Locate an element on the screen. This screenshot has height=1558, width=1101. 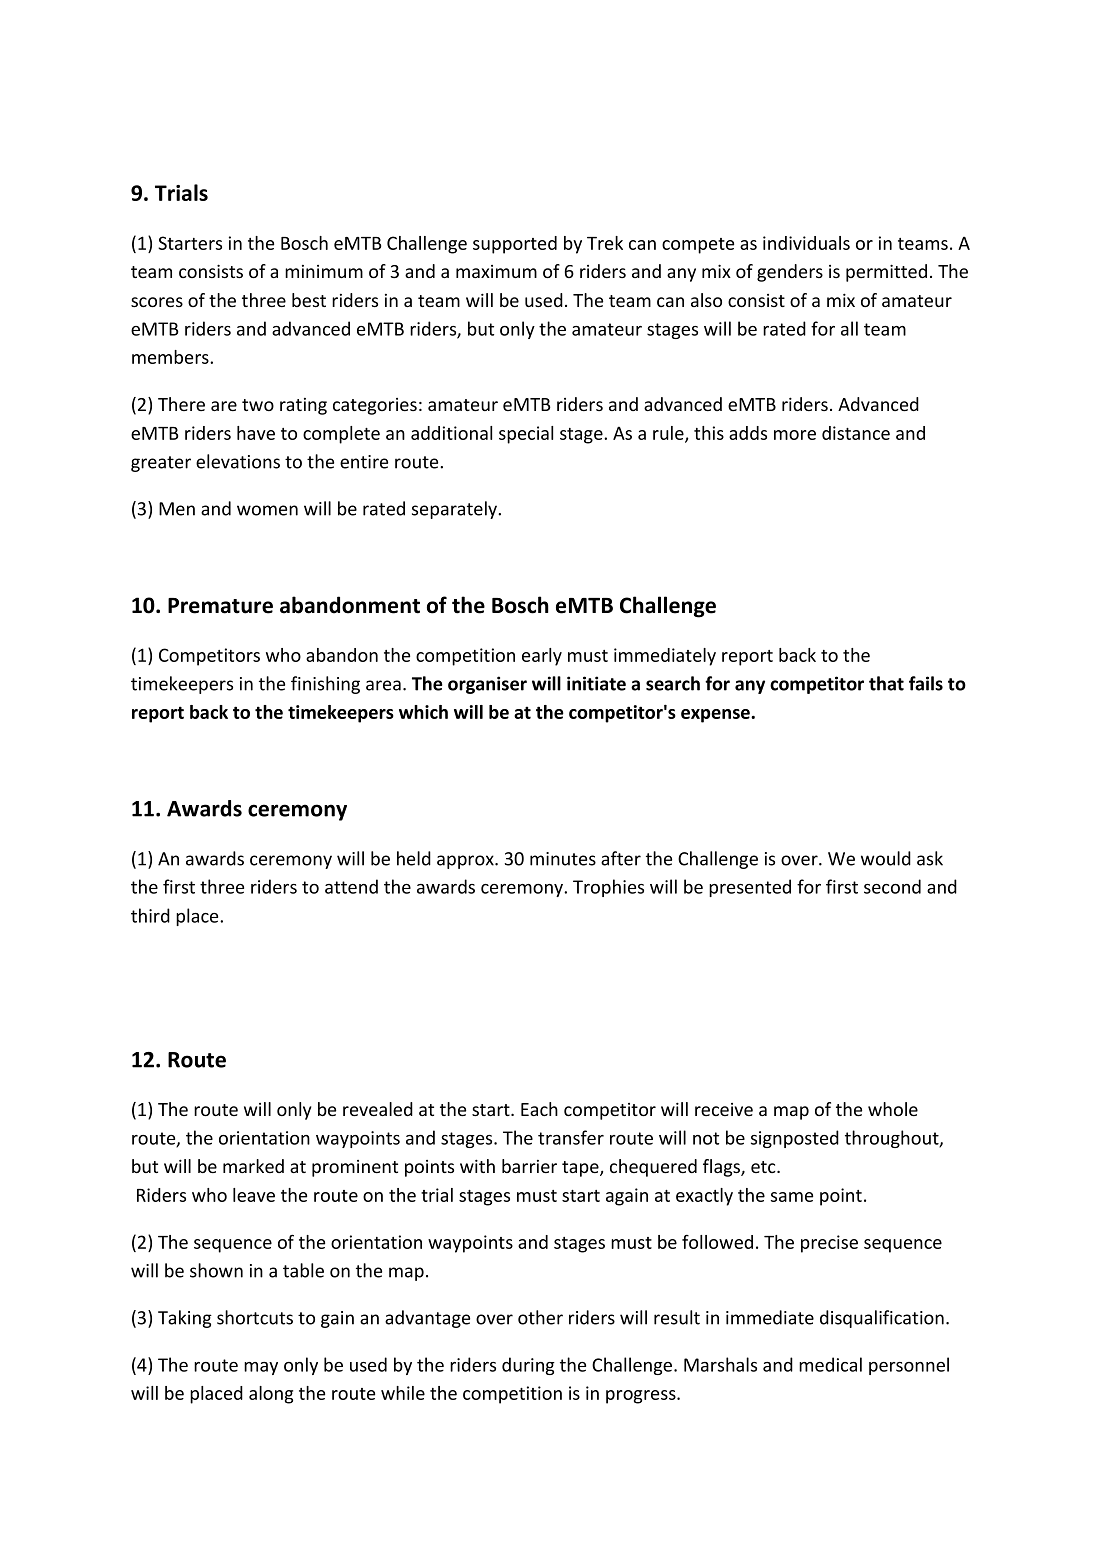
that is located at coordinates (886, 683).
